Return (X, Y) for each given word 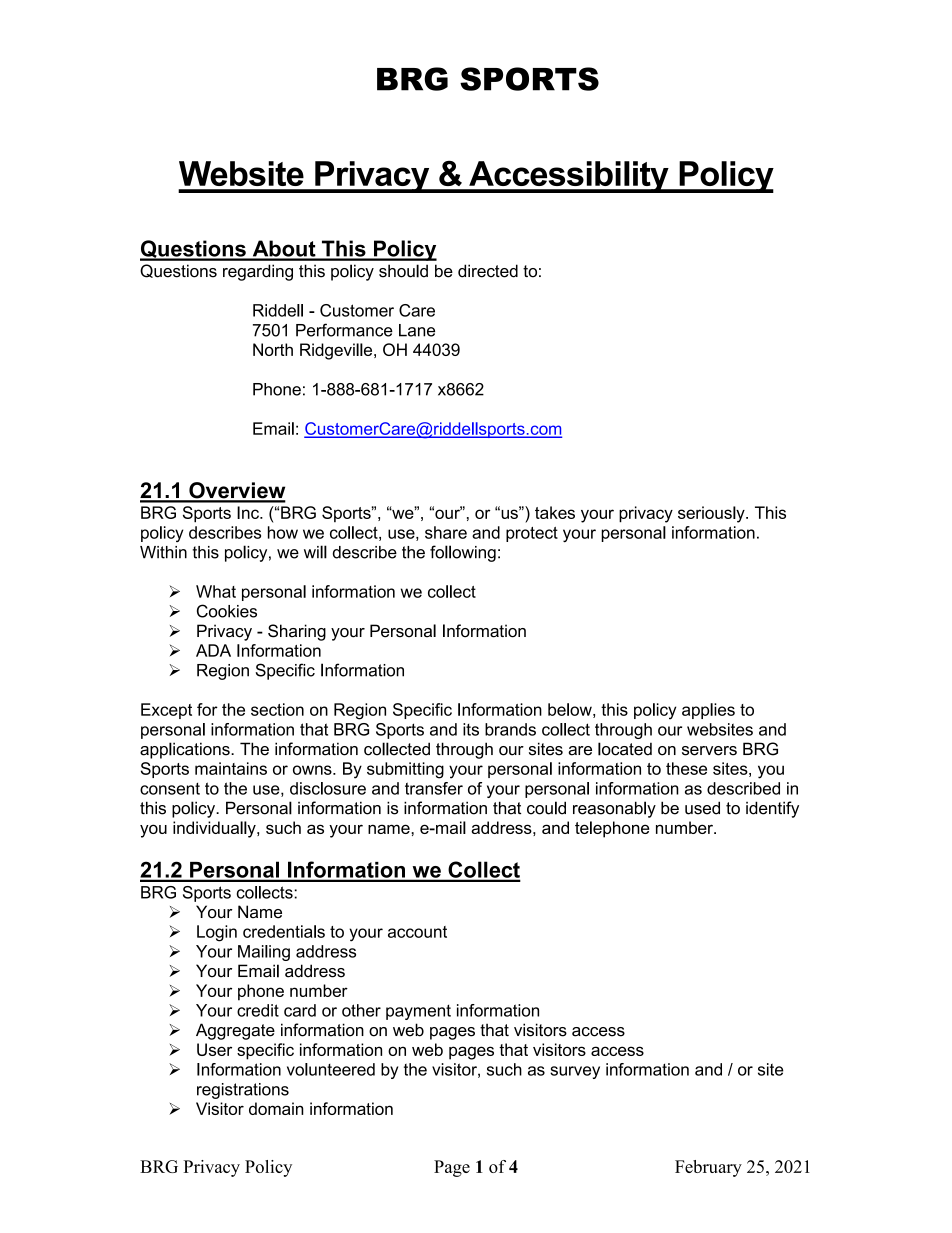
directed (488, 271)
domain (276, 1108)
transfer (434, 788)
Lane (417, 330)
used (702, 808)
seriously (712, 514)
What (216, 591)
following (463, 553)
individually (215, 829)
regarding (258, 272)
